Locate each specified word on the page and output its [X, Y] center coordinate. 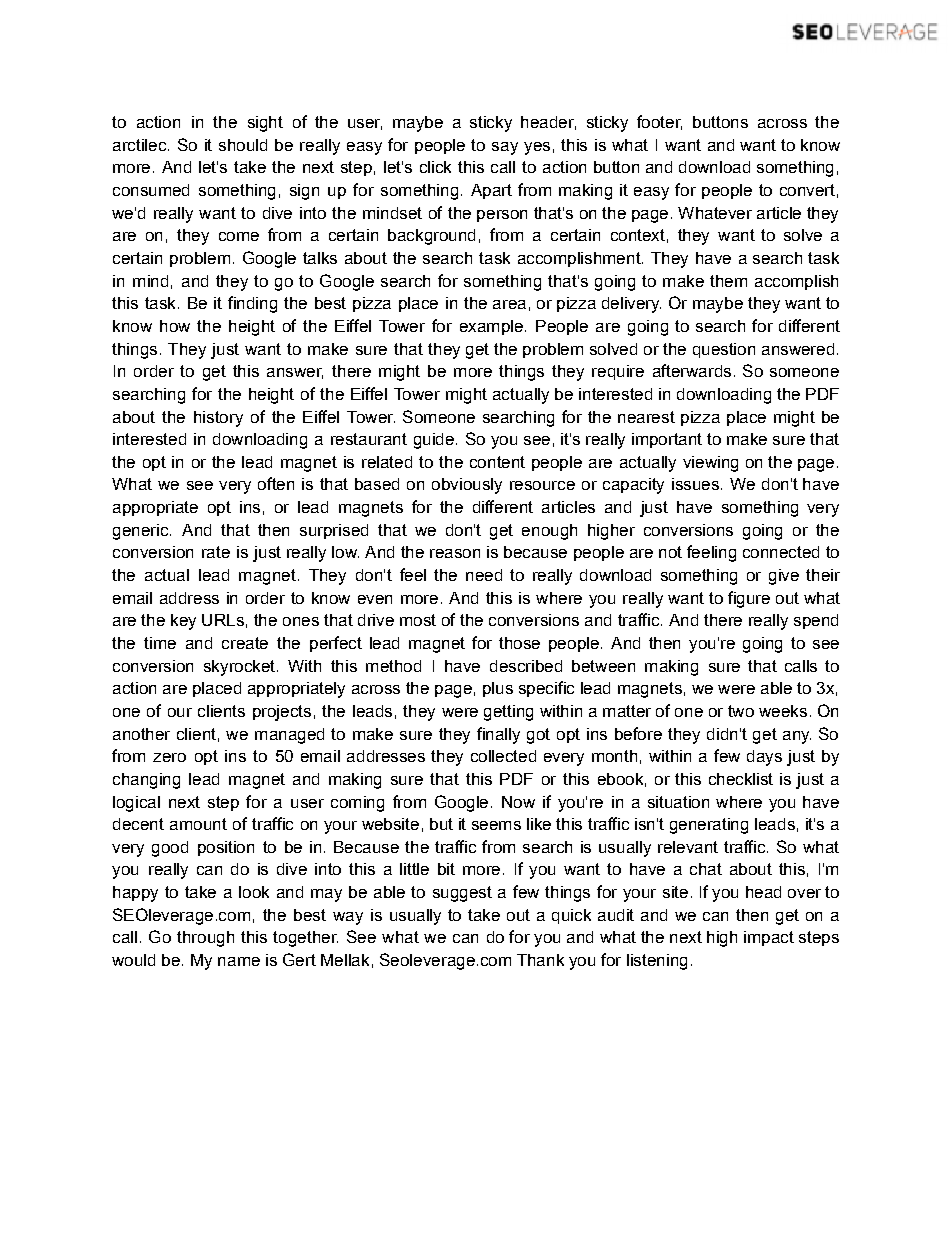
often [276, 483]
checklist [741, 779]
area [509, 304]
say [505, 148]
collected [503, 756]
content [497, 462]
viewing [710, 464]
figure [749, 599]
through [205, 939]
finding [252, 304]
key [183, 622]
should [243, 145]
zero [169, 757]
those [519, 643]
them [728, 281]
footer [659, 122]
